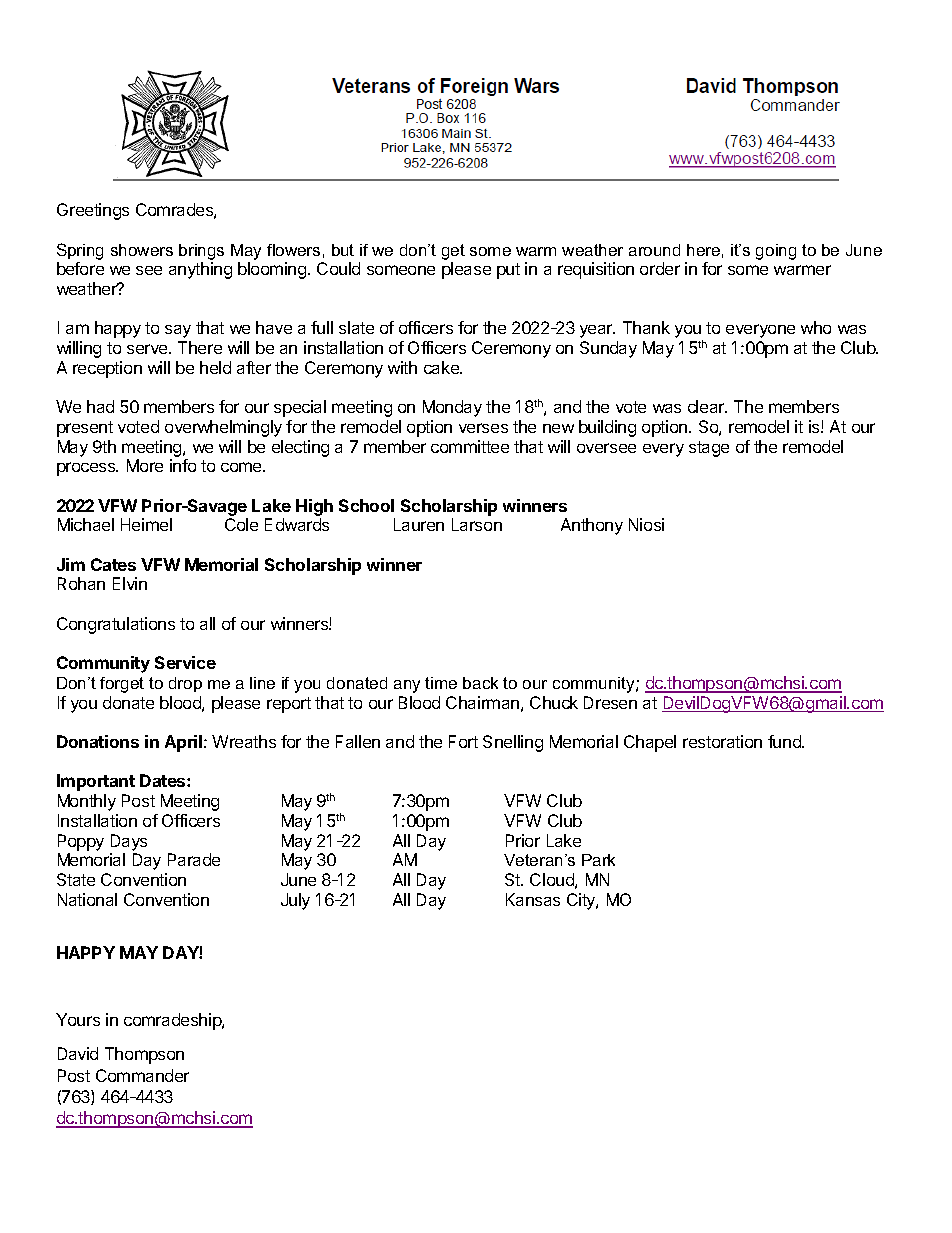 The height and width of the screenshot is (1233, 952). What do you see at coordinates (598, 860) in the screenshot?
I see `Park` at bounding box center [598, 860].
